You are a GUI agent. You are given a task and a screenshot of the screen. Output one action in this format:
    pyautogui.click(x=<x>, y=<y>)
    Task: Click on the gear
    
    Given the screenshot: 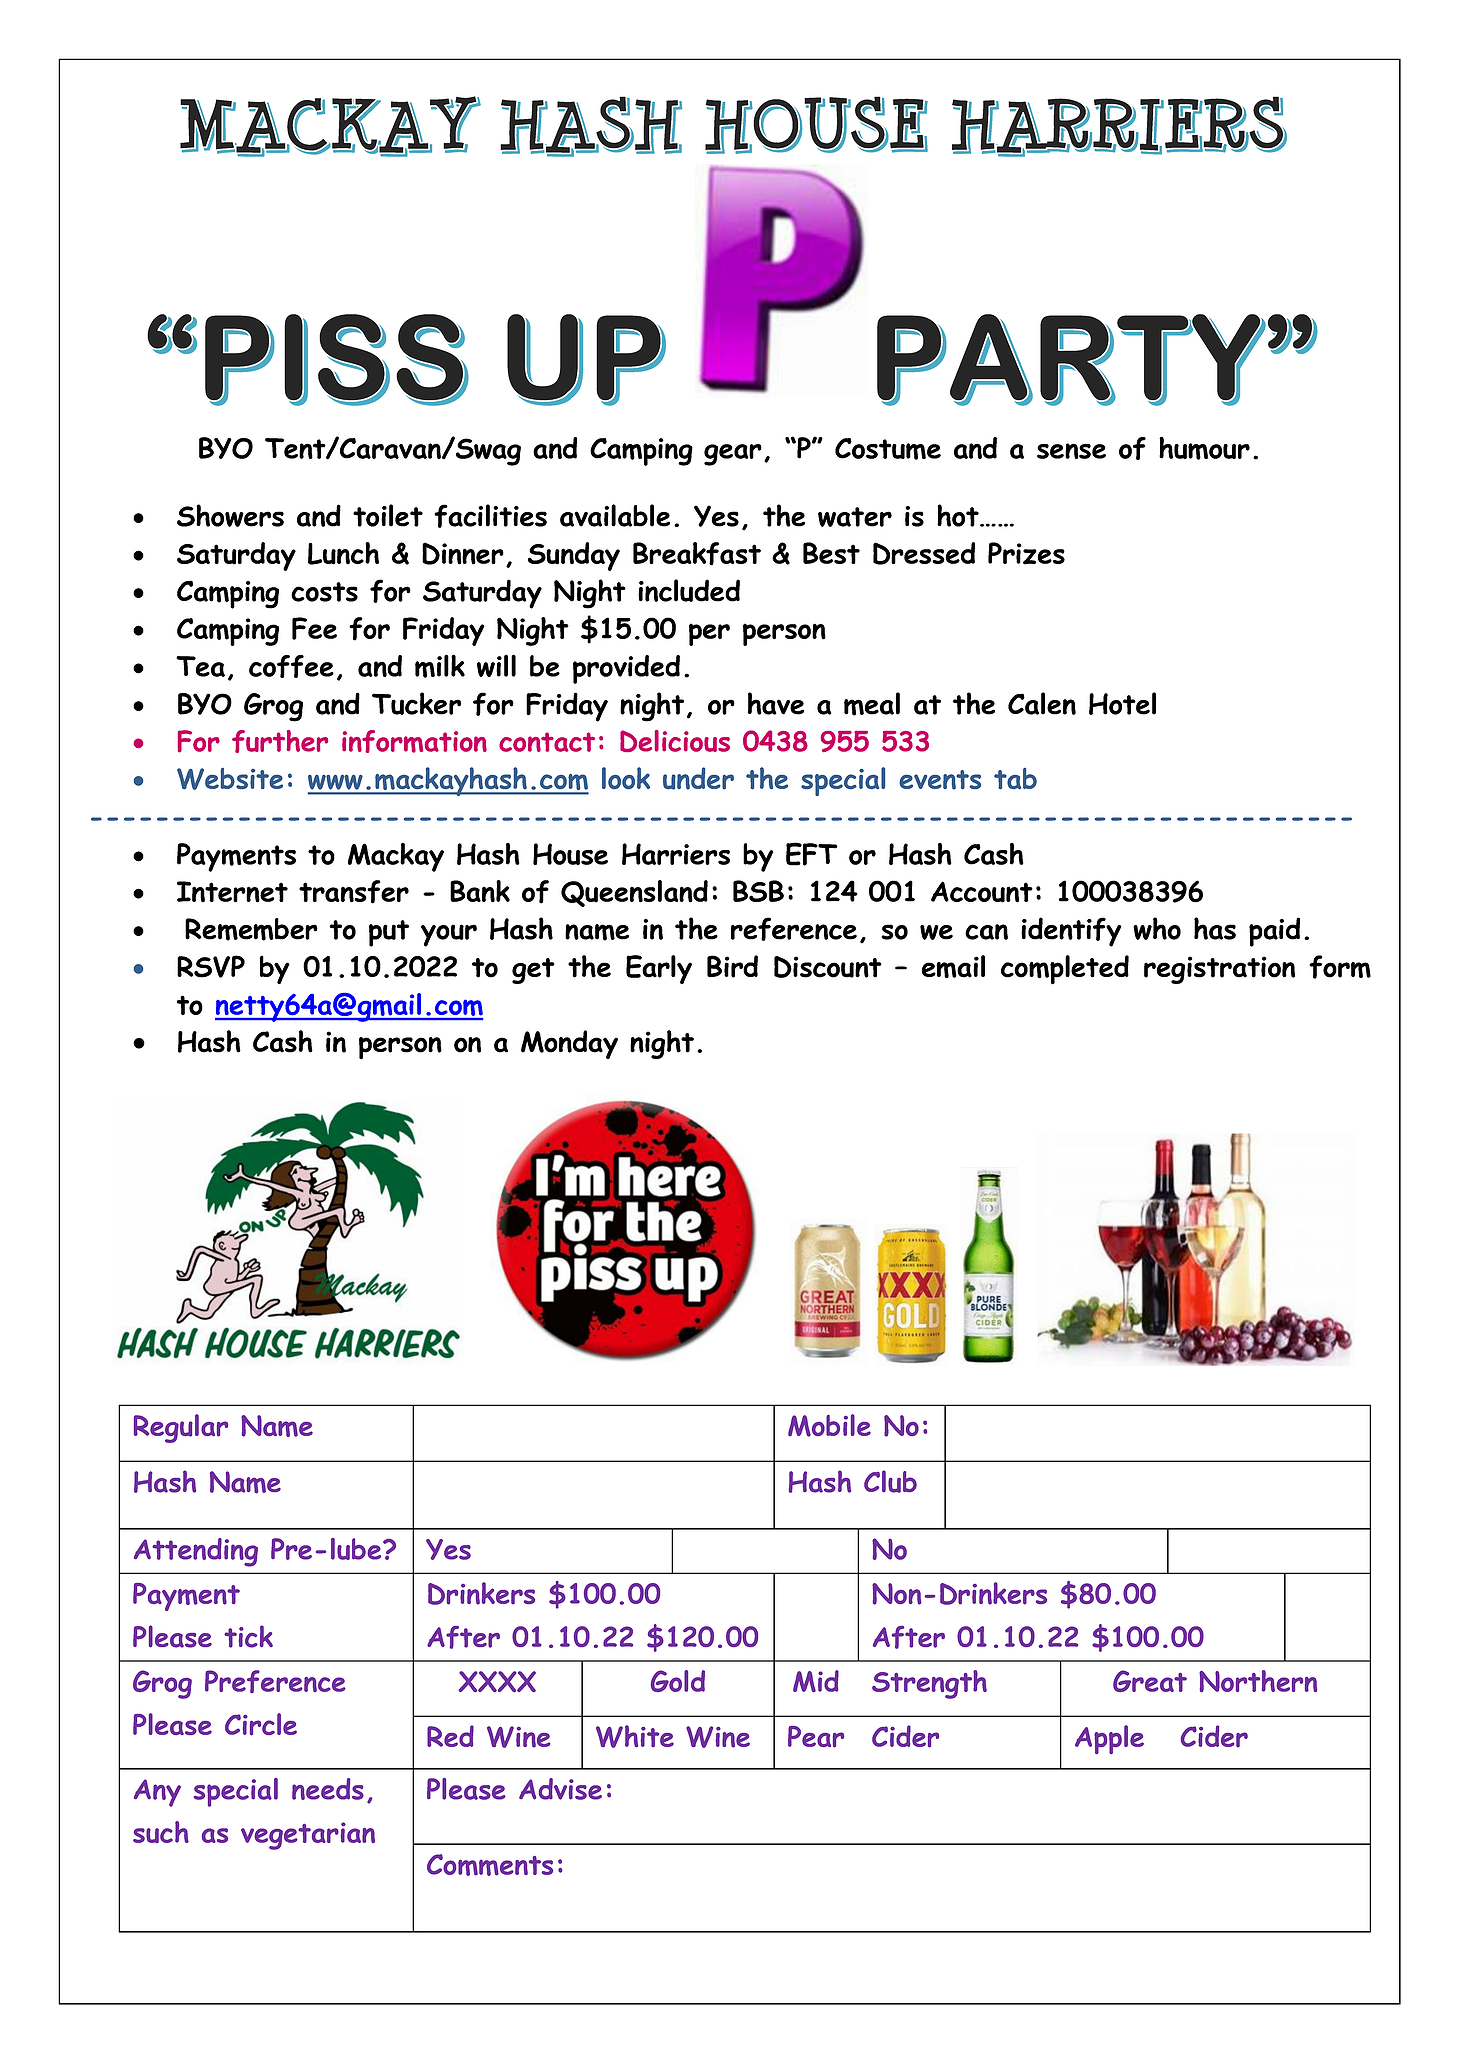 What is the action you would take?
    pyautogui.click(x=733, y=455)
